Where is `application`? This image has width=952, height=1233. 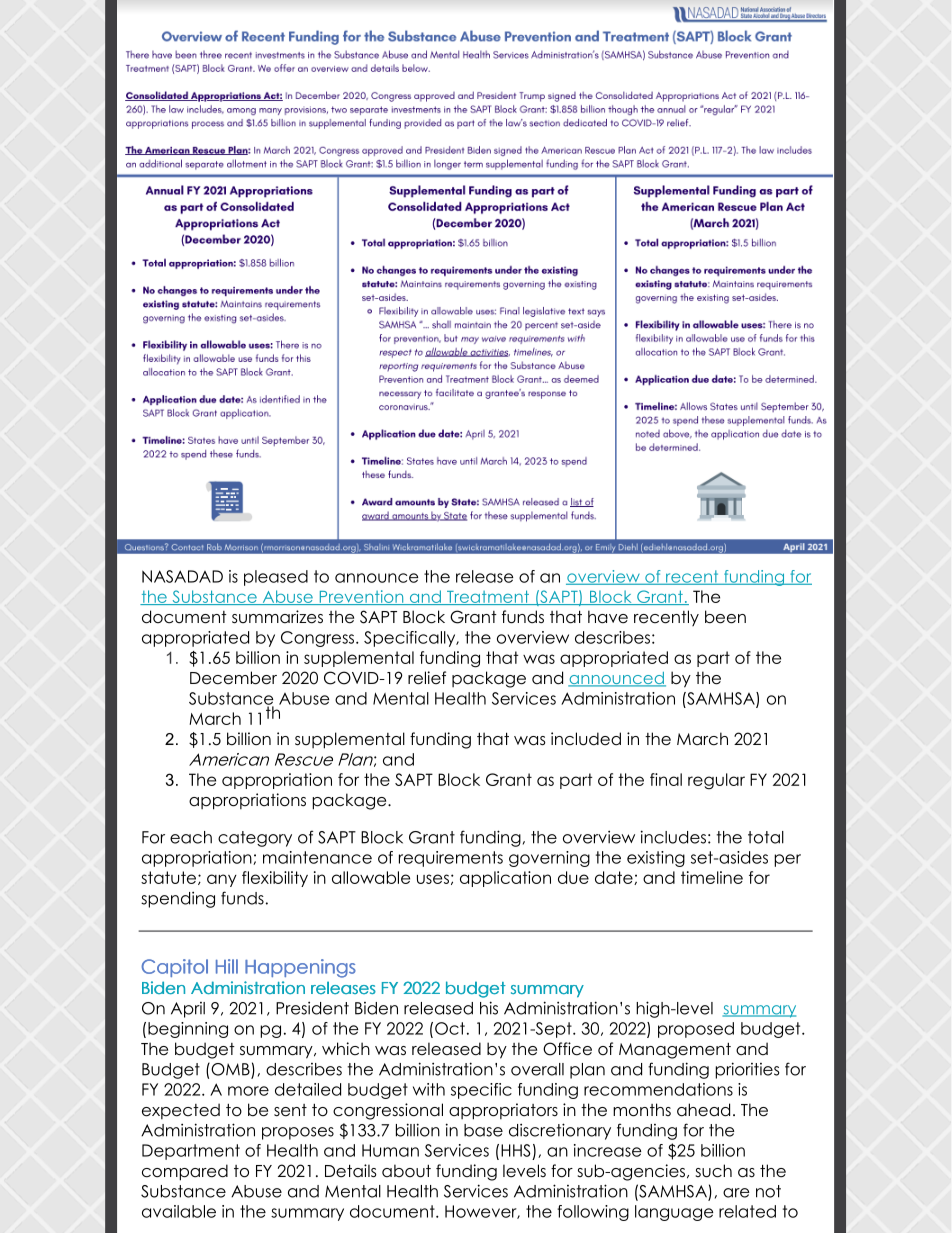
application is located at coordinates (505, 879).
